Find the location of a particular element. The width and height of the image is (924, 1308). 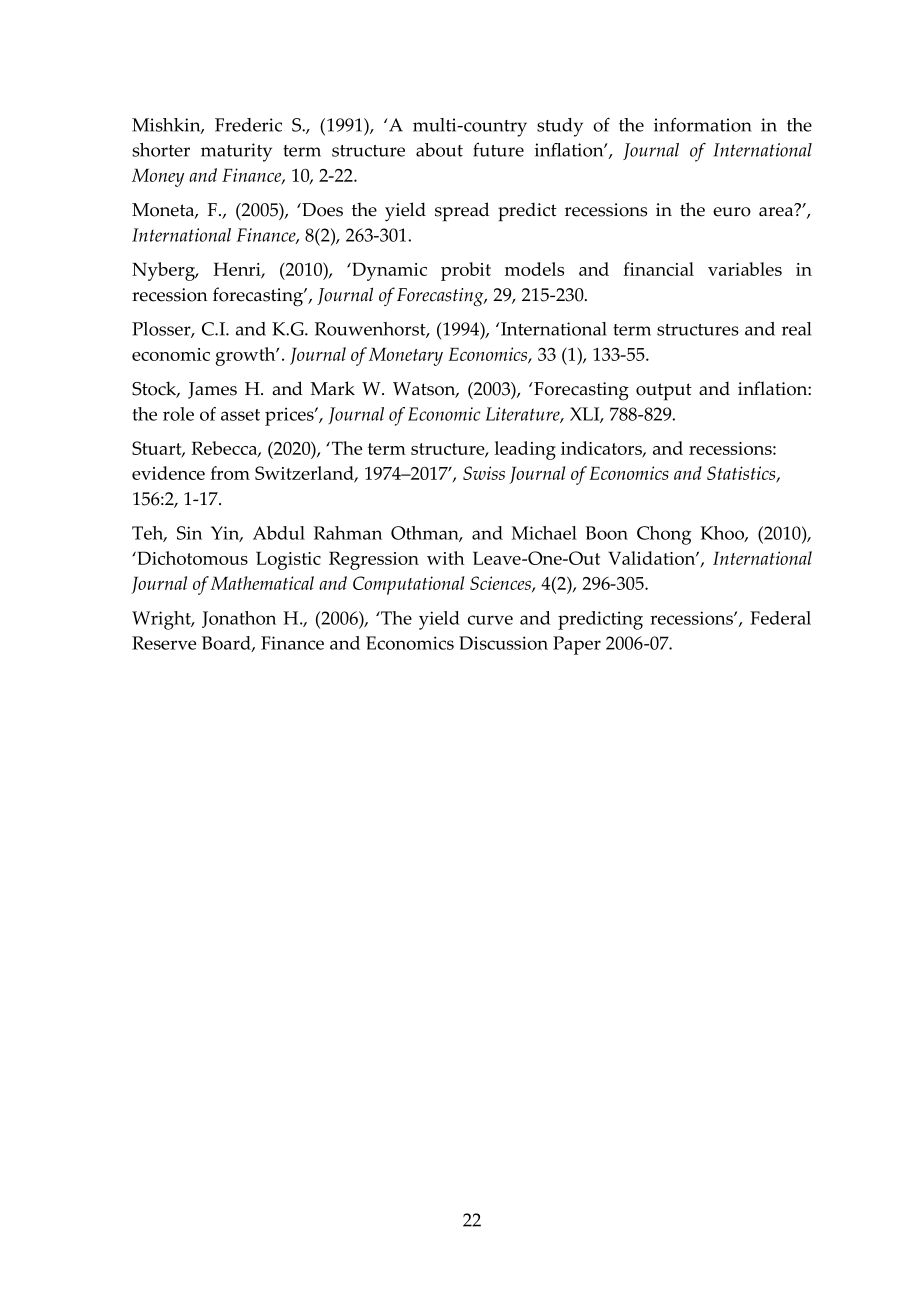

information is located at coordinates (703, 124).
